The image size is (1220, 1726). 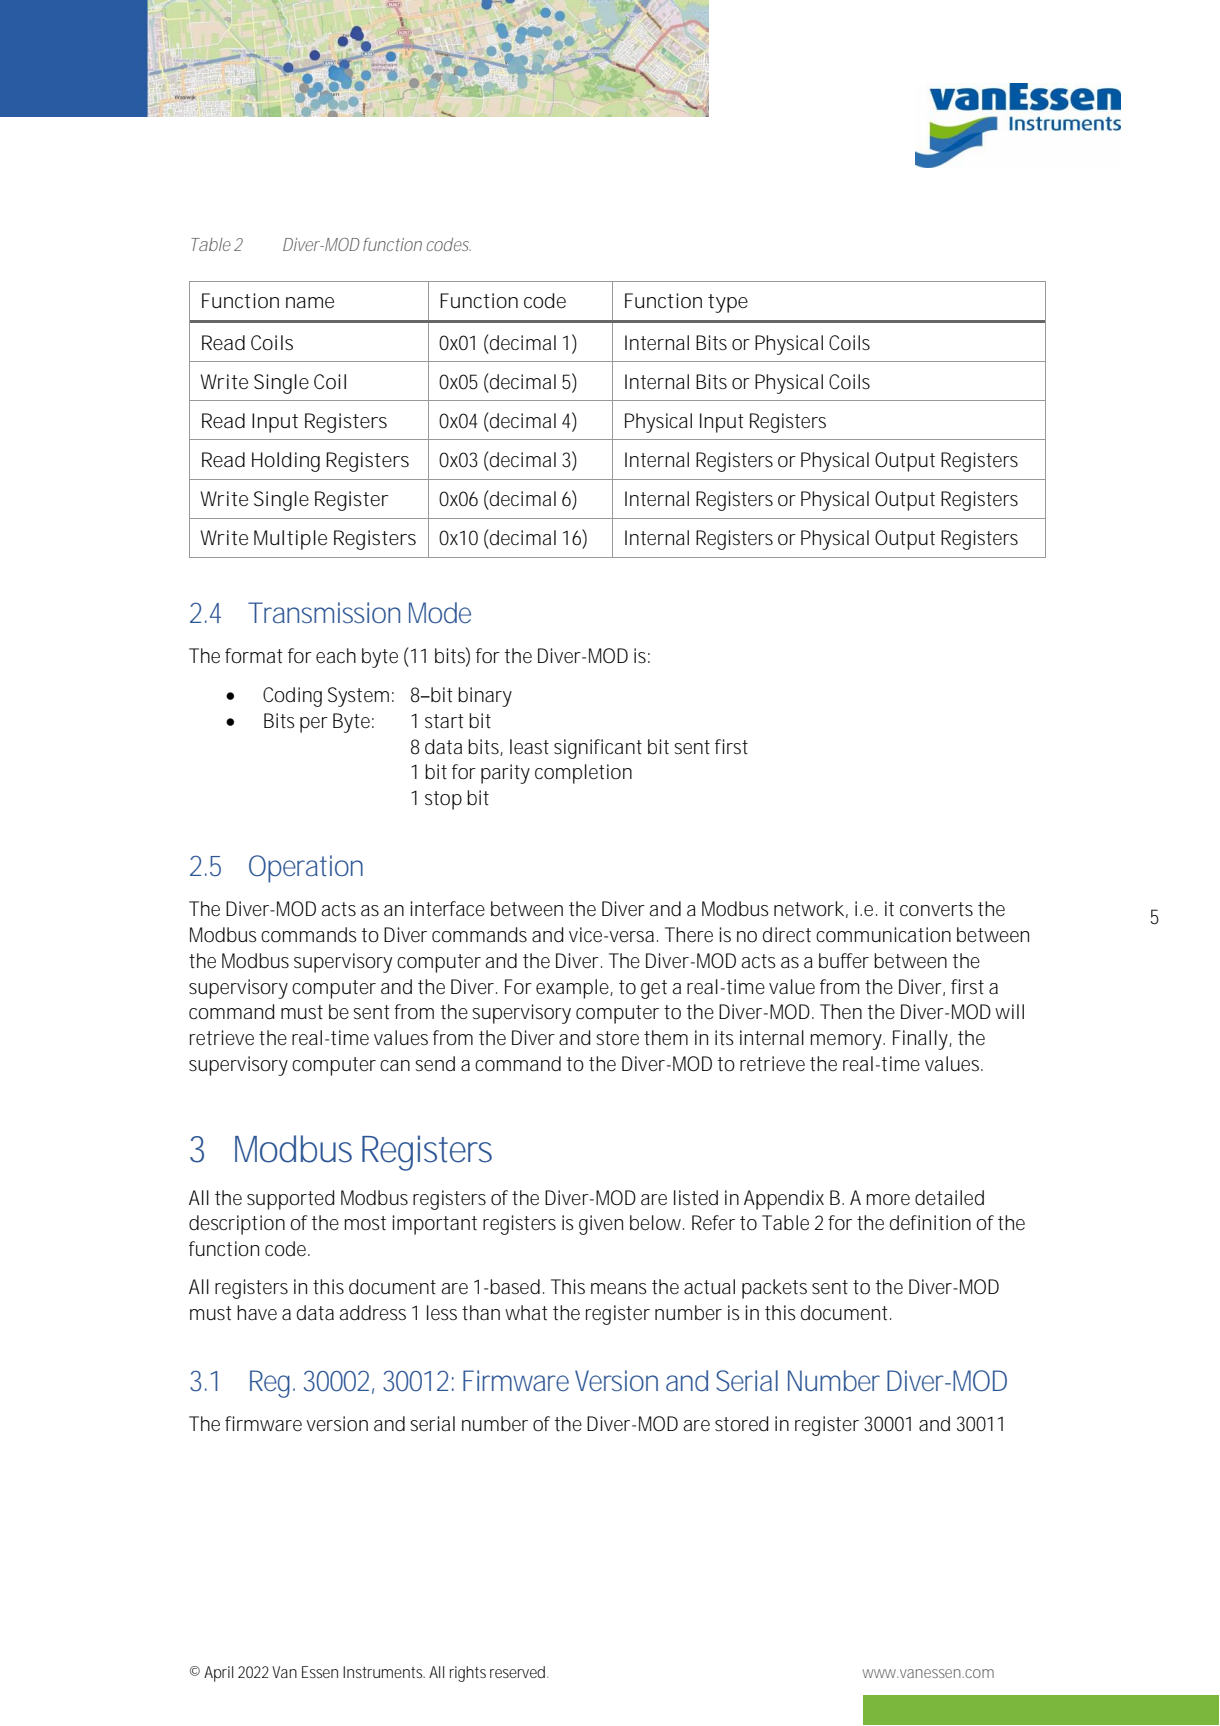 What do you see at coordinates (728, 303) in the image?
I see `type` at bounding box center [728, 303].
